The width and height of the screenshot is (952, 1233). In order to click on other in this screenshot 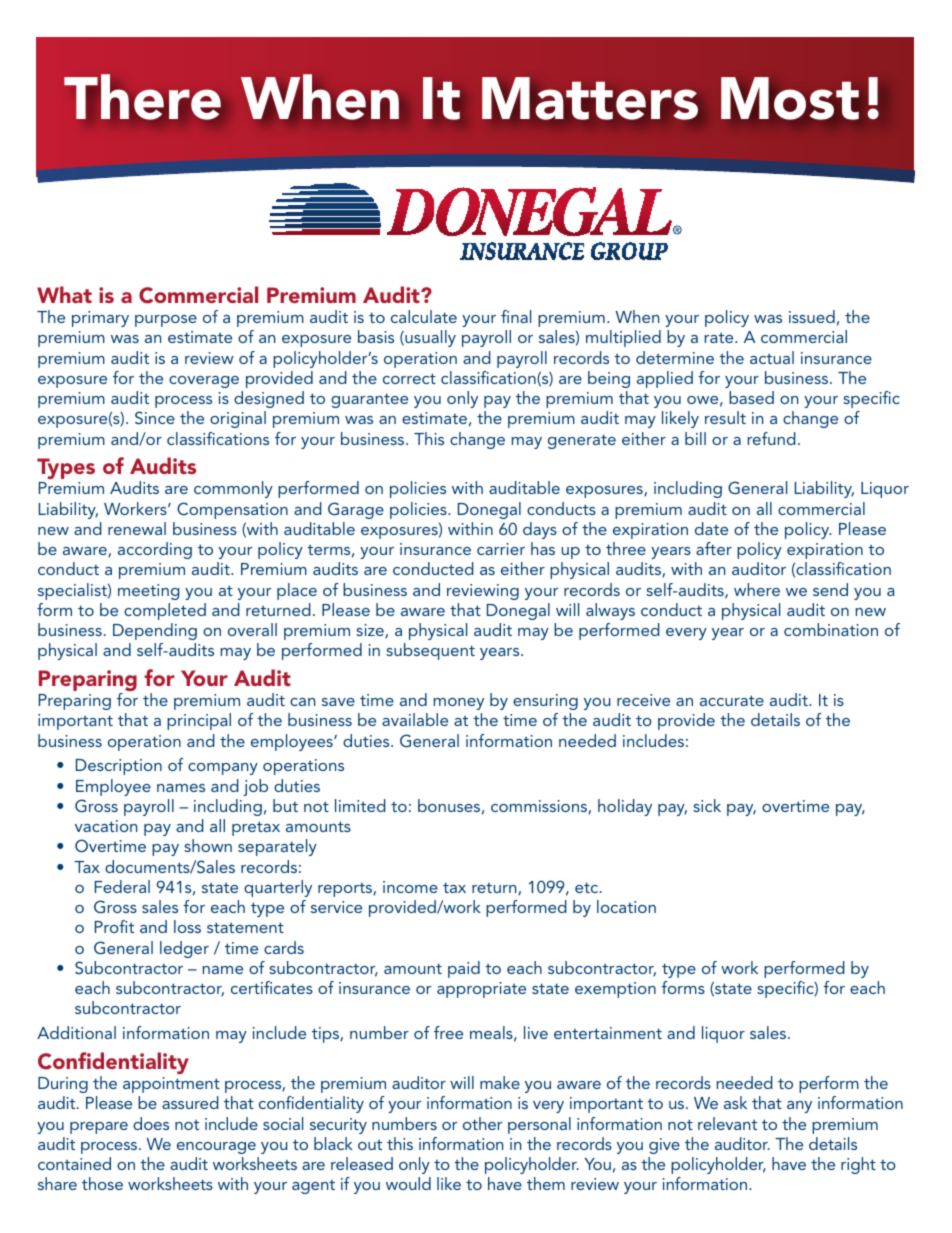, I will do `click(482, 1123)`.
